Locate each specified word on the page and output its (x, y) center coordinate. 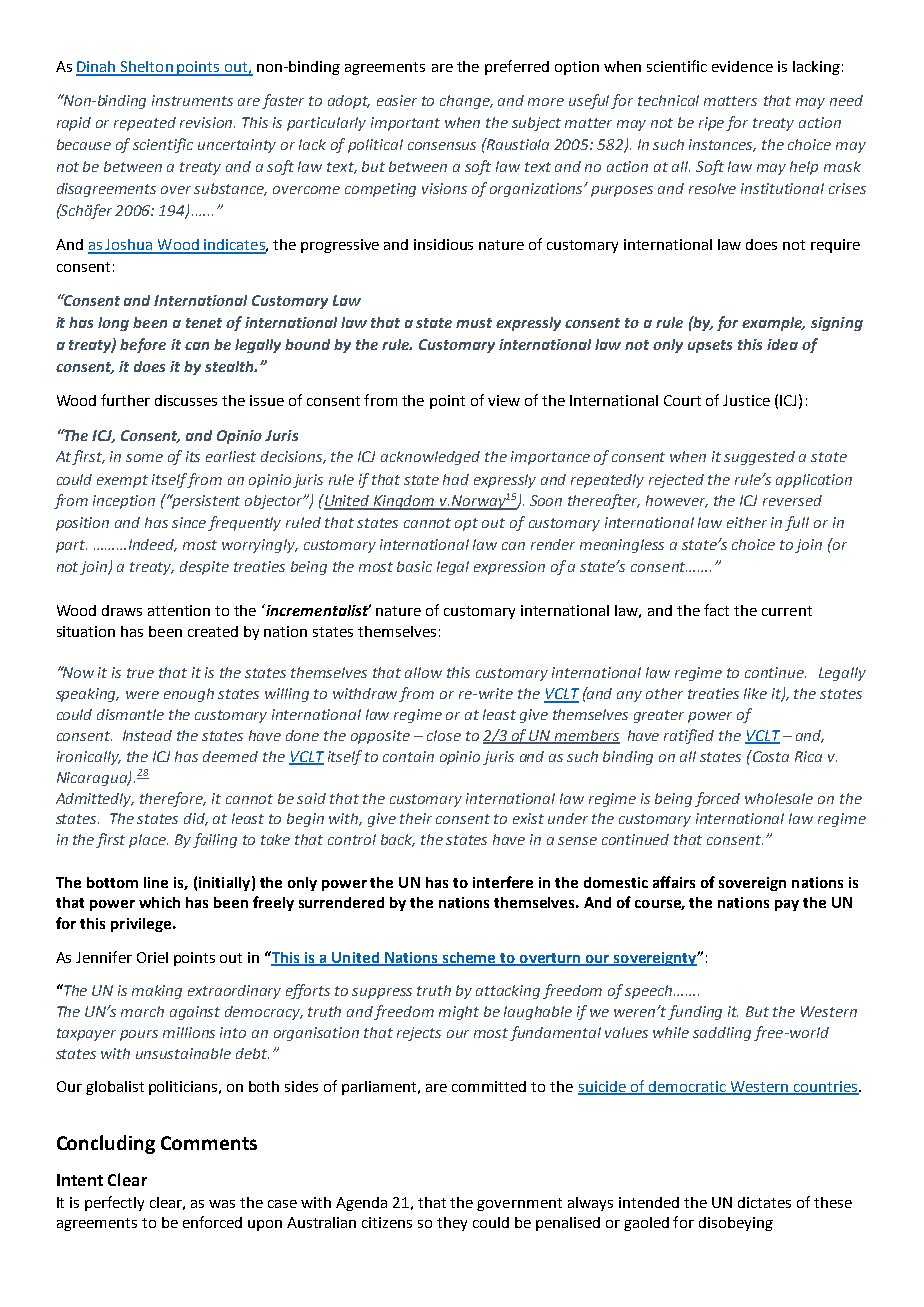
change (466, 102)
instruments (192, 100)
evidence (742, 66)
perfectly (114, 1203)
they (452, 1224)
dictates (764, 1202)
